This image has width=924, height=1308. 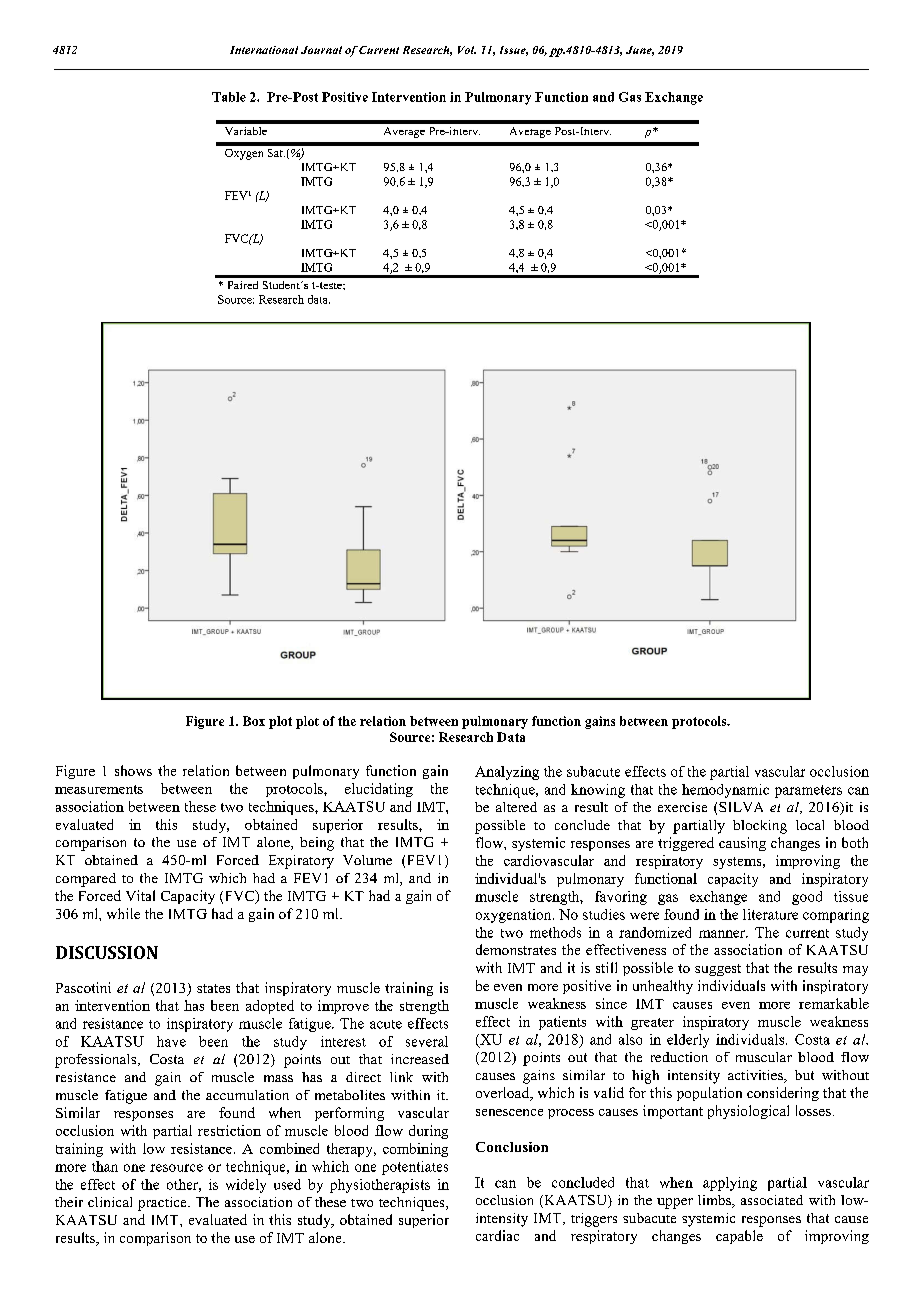 What do you see at coordinates (99, 789) in the image?
I see `measurements` at bounding box center [99, 789].
